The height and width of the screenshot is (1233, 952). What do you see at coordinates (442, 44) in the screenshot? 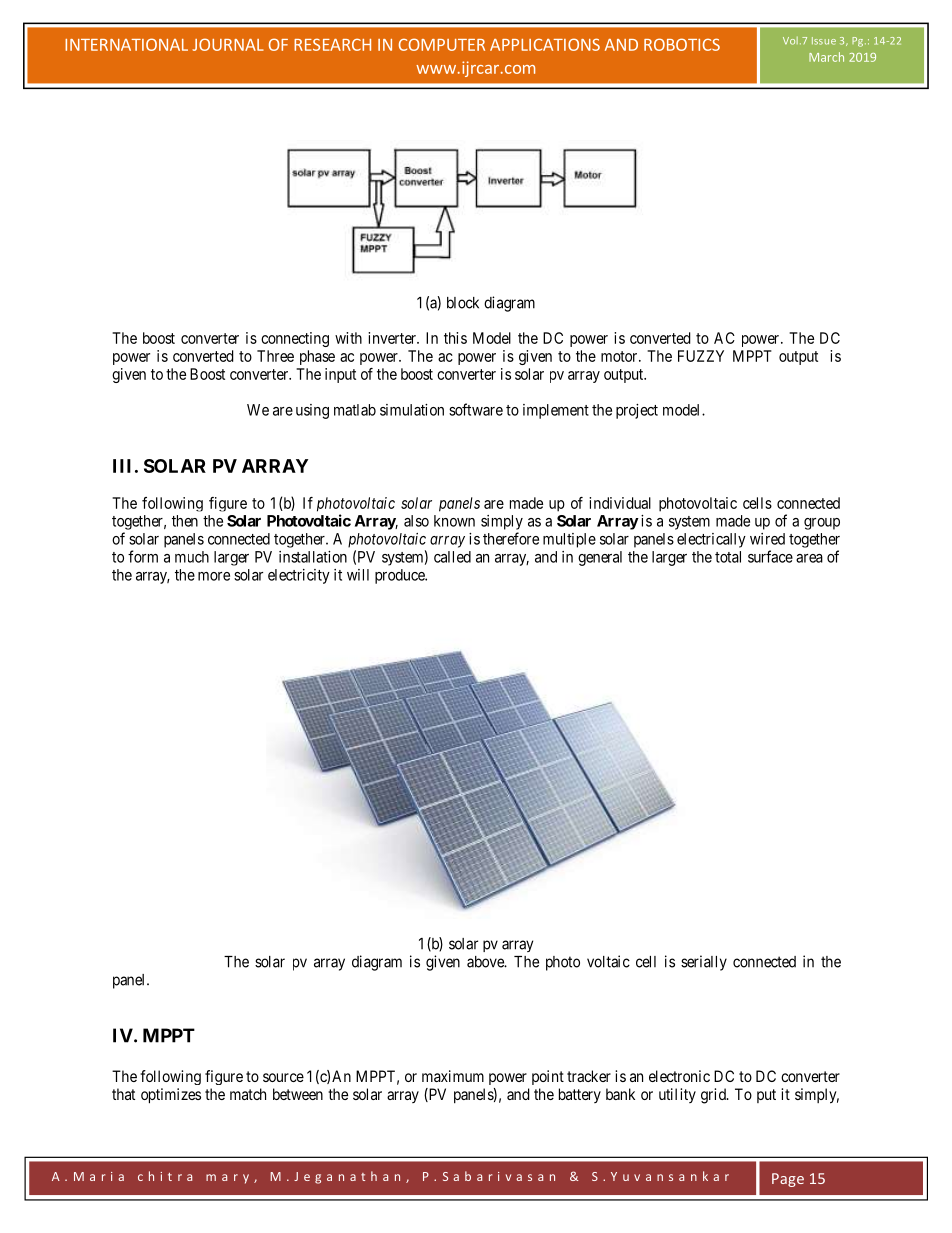
I see `COMPUTER` at bounding box center [442, 44].
